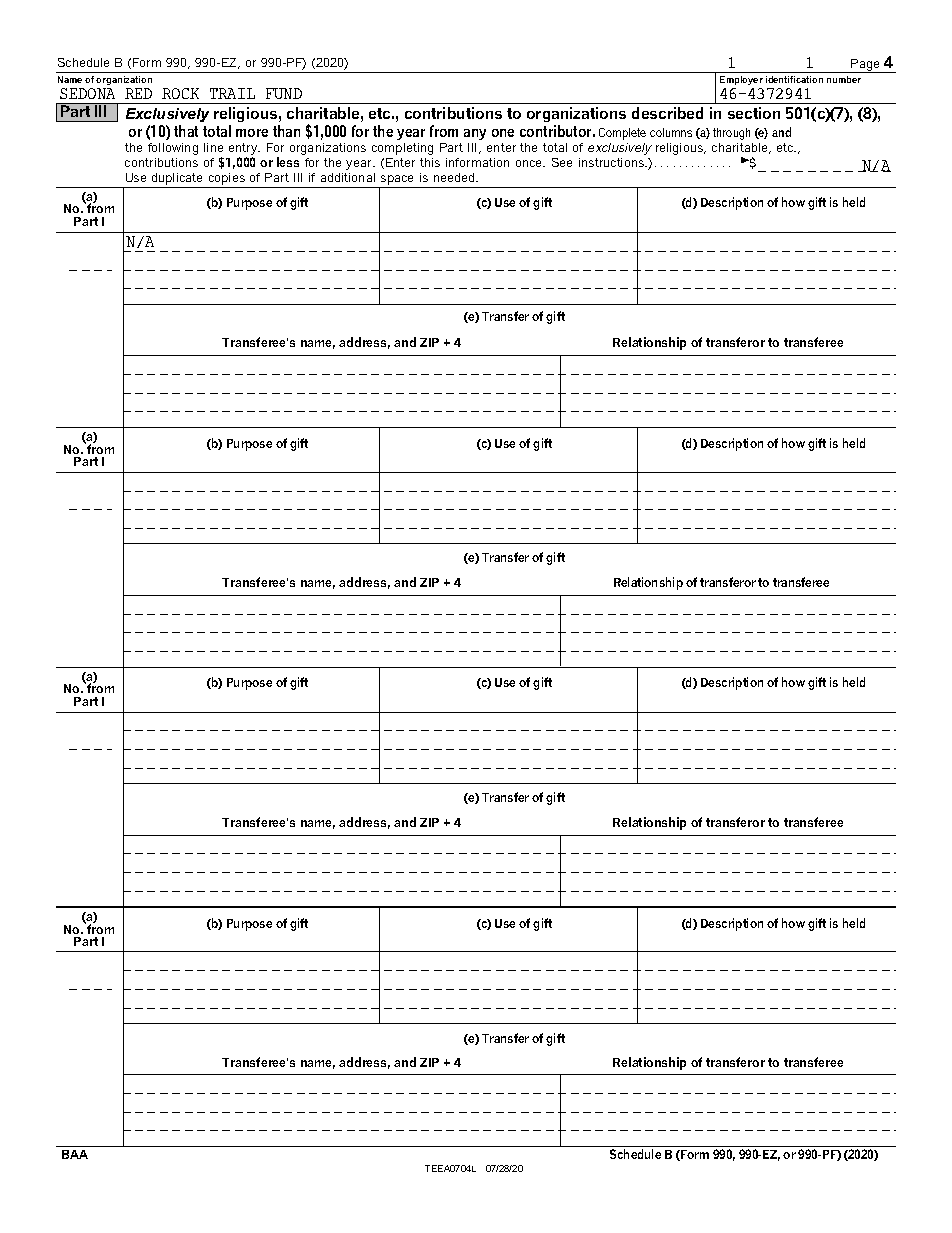 This screenshot has height=1233, width=952. What do you see at coordinates (180, 93) in the screenshot?
I see `ROCK` at bounding box center [180, 93].
